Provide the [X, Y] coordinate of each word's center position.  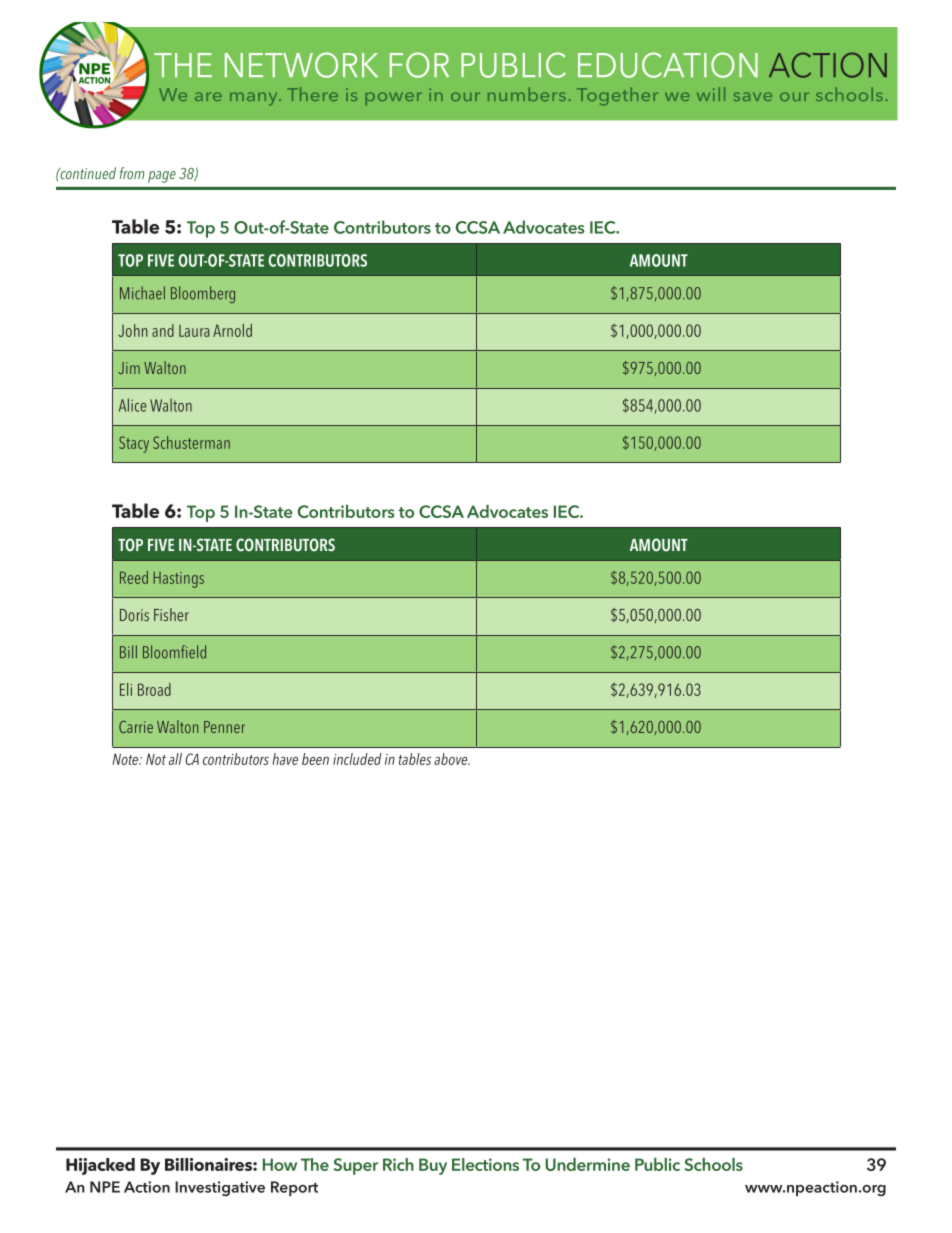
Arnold [232, 330]
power [394, 99]
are [208, 96]
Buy [433, 1166]
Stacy [134, 444]
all [175, 759]
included [357, 759]
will [711, 94]
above [452, 759]
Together [617, 96]
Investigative [220, 1188]
